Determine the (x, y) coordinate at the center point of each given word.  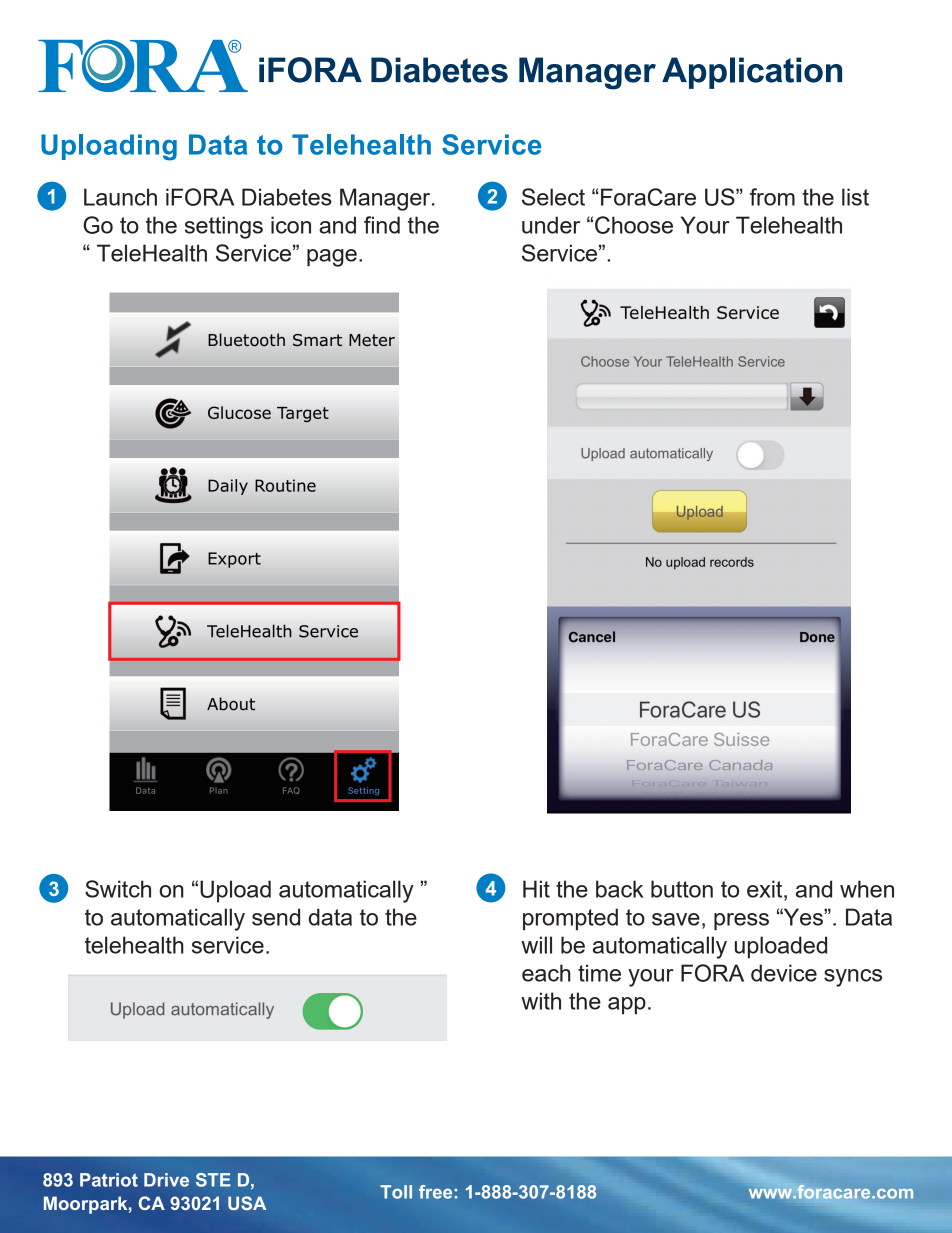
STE (213, 1180)
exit (766, 889)
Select (553, 197)
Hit (536, 889)
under (551, 225)
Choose (634, 225)
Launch (120, 197)
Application (752, 73)
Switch (118, 889)
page (332, 258)
